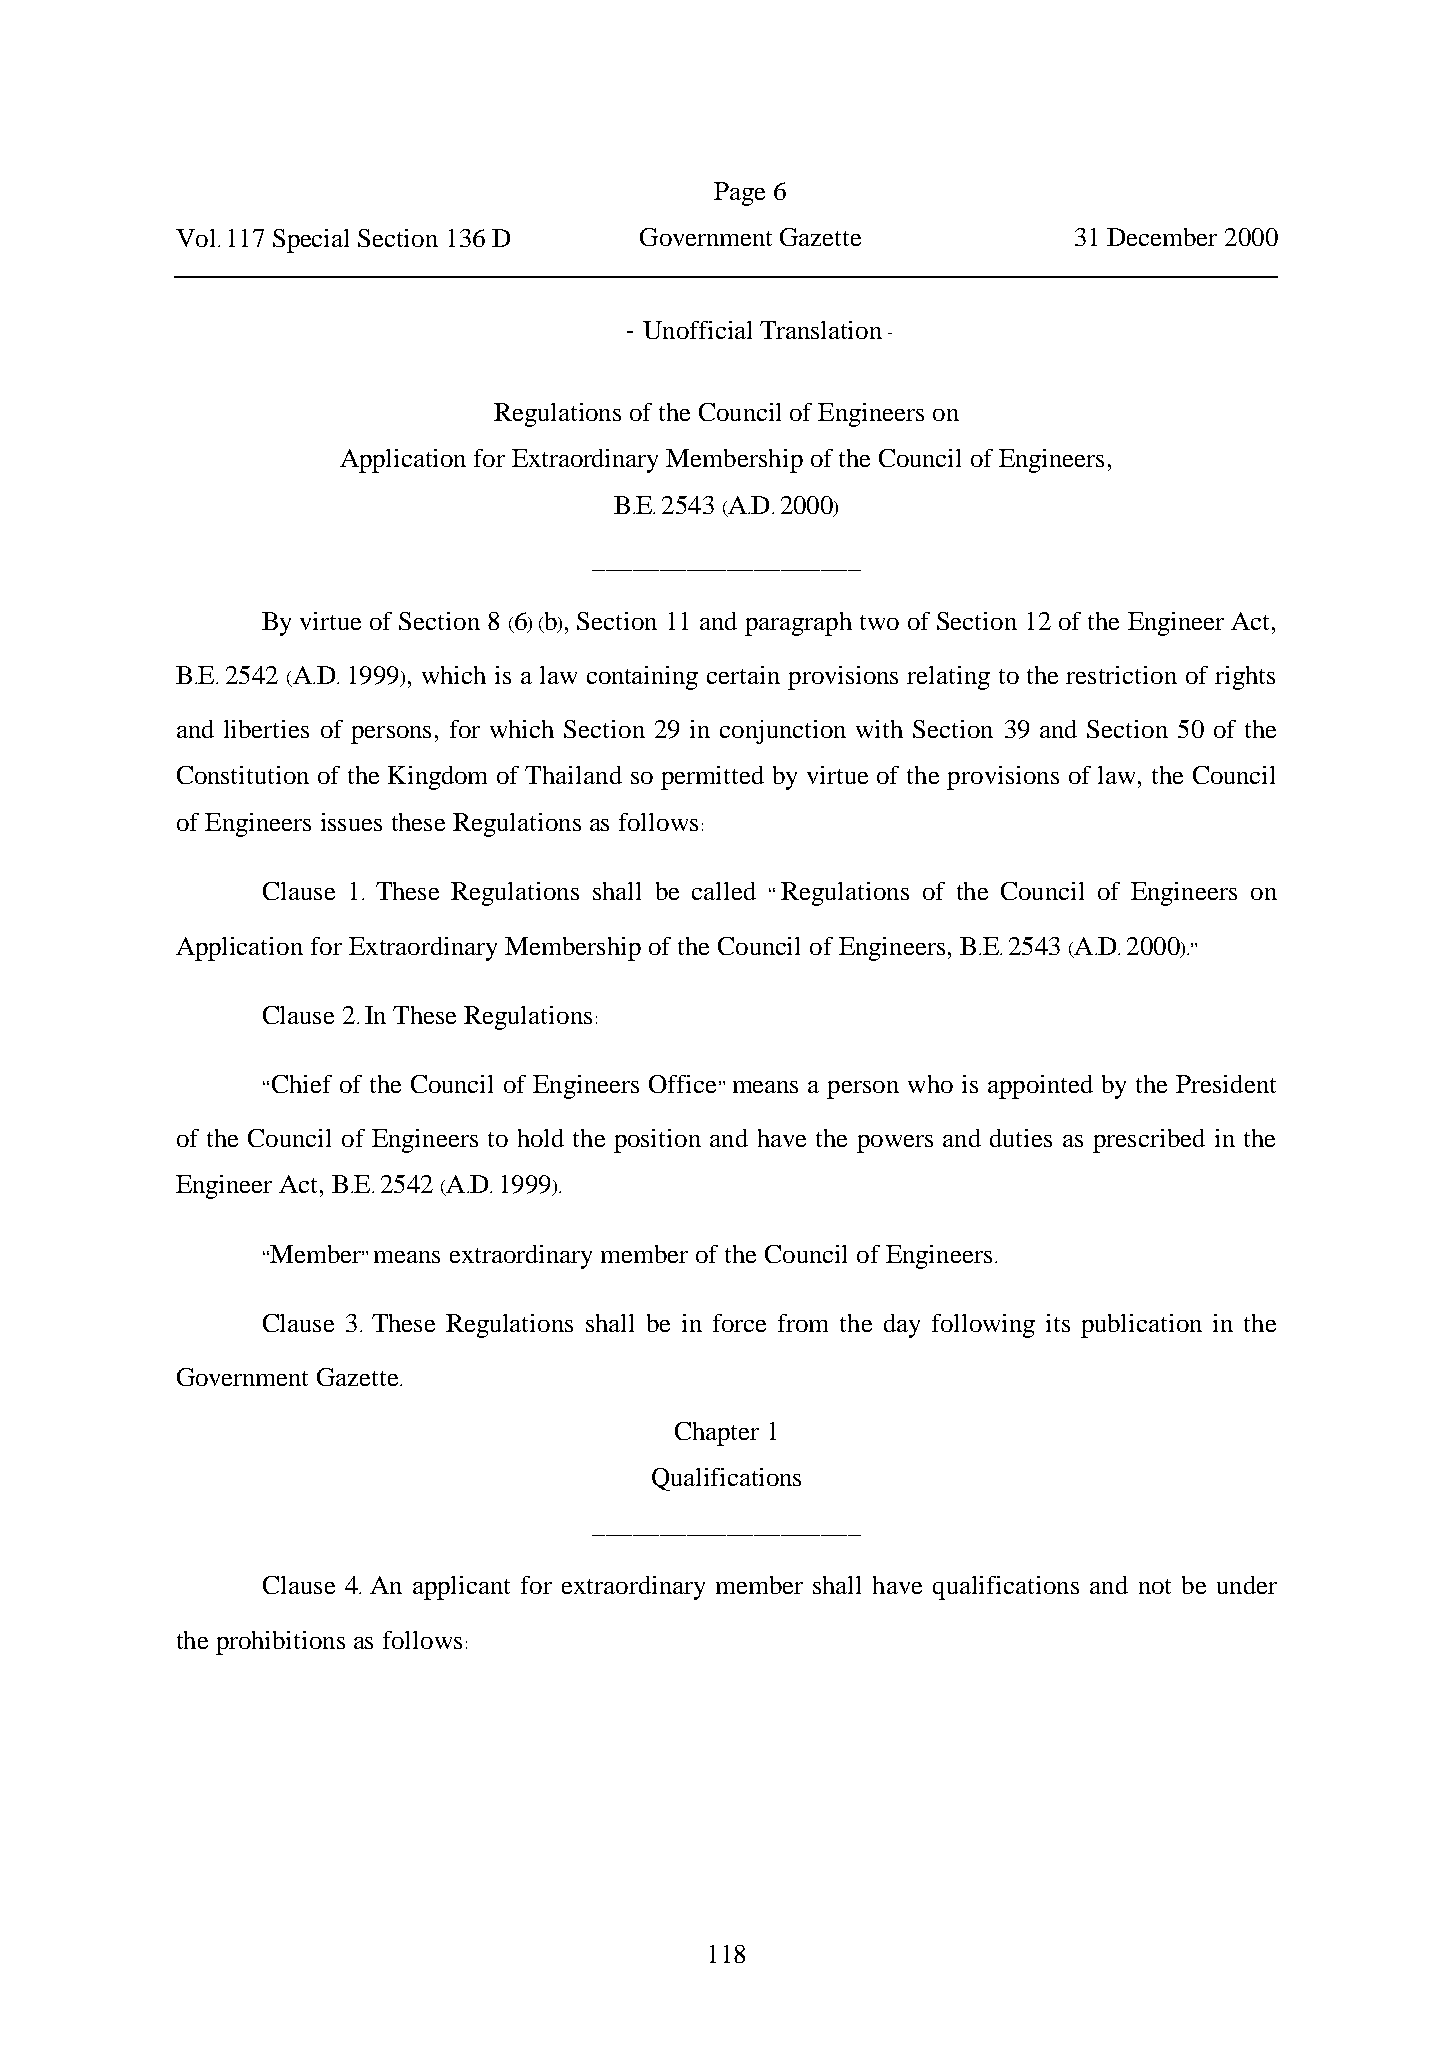 Image resolution: width=1453 pixels, height=2056 pixels. What do you see at coordinates (1121, 675) in the page?
I see `restriction` at bounding box center [1121, 675].
